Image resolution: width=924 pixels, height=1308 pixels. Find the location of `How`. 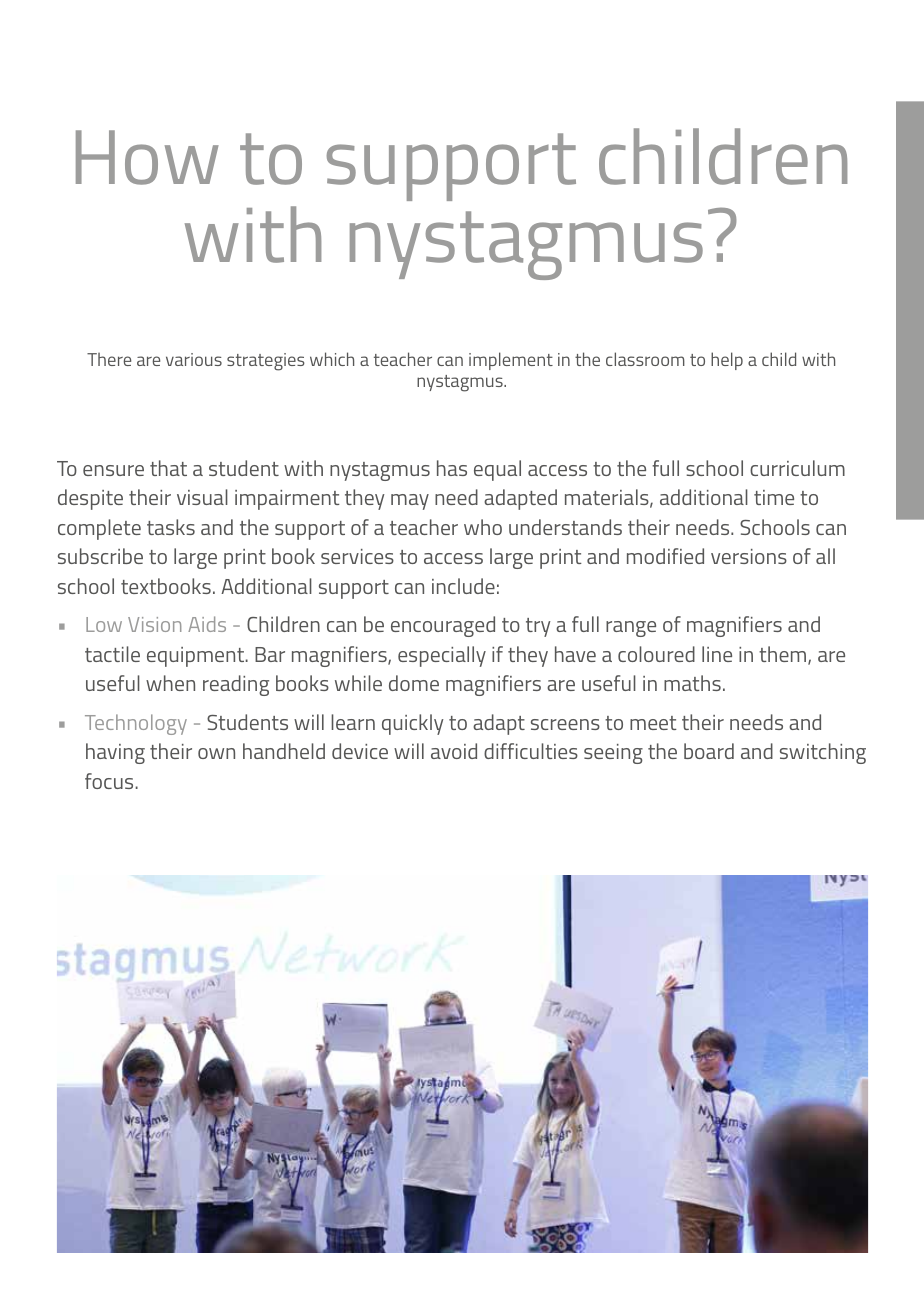

How is located at coordinates (147, 157).
